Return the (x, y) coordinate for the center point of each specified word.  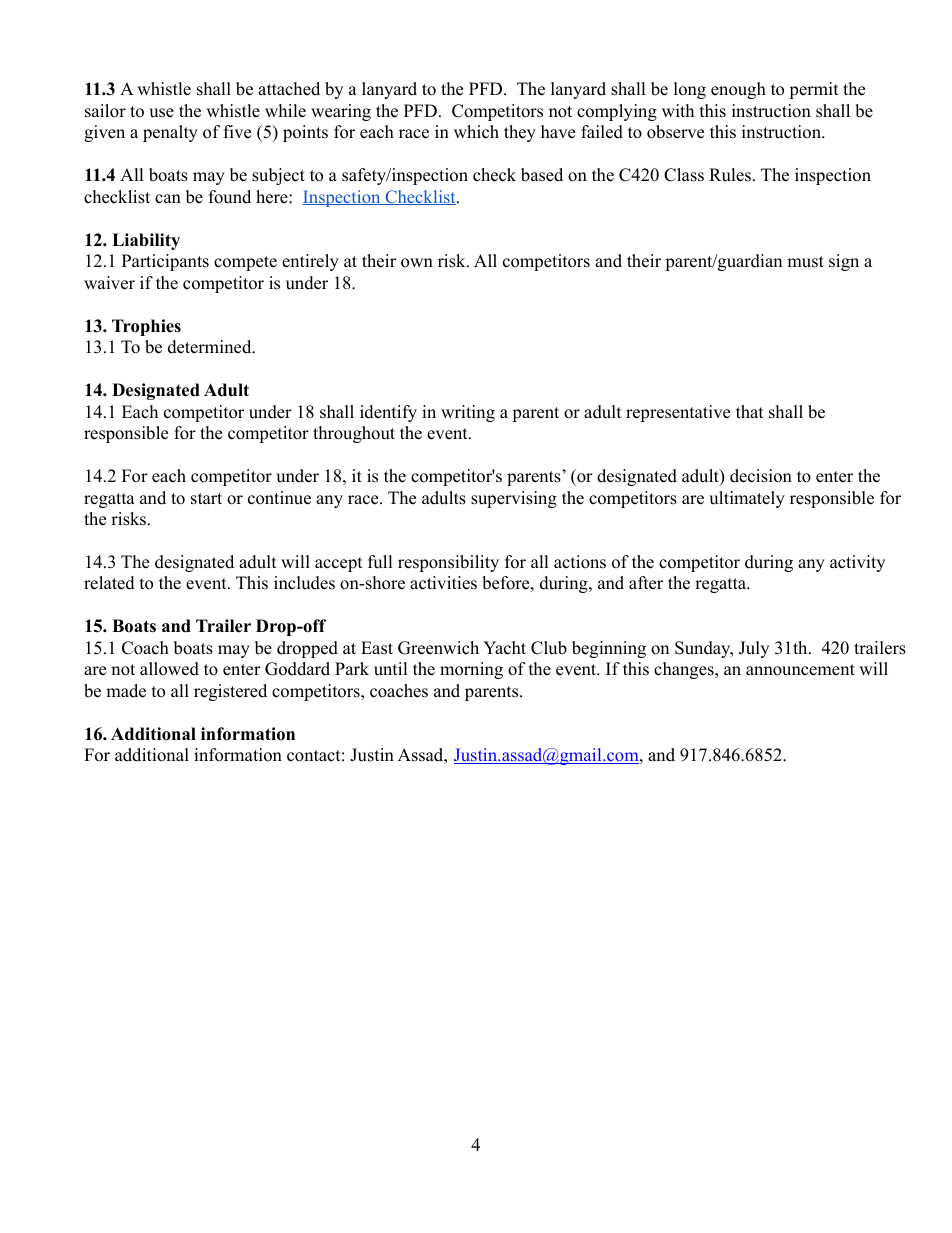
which (476, 132)
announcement (800, 670)
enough (738, 90)
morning (471, 670)
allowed (169, 669)
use (161, 113)
